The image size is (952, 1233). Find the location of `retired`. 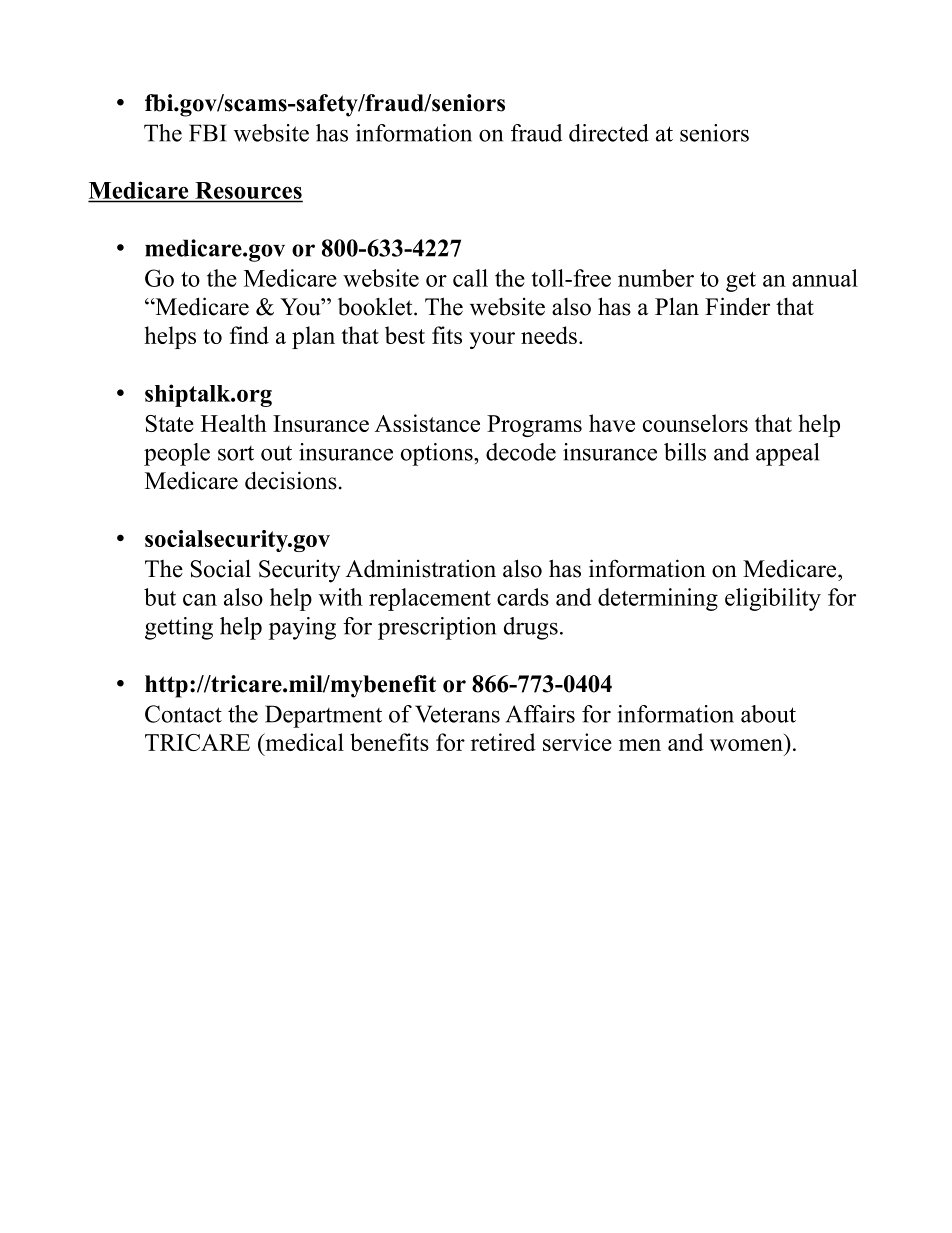

retired is located at coordinates (503, 742).
